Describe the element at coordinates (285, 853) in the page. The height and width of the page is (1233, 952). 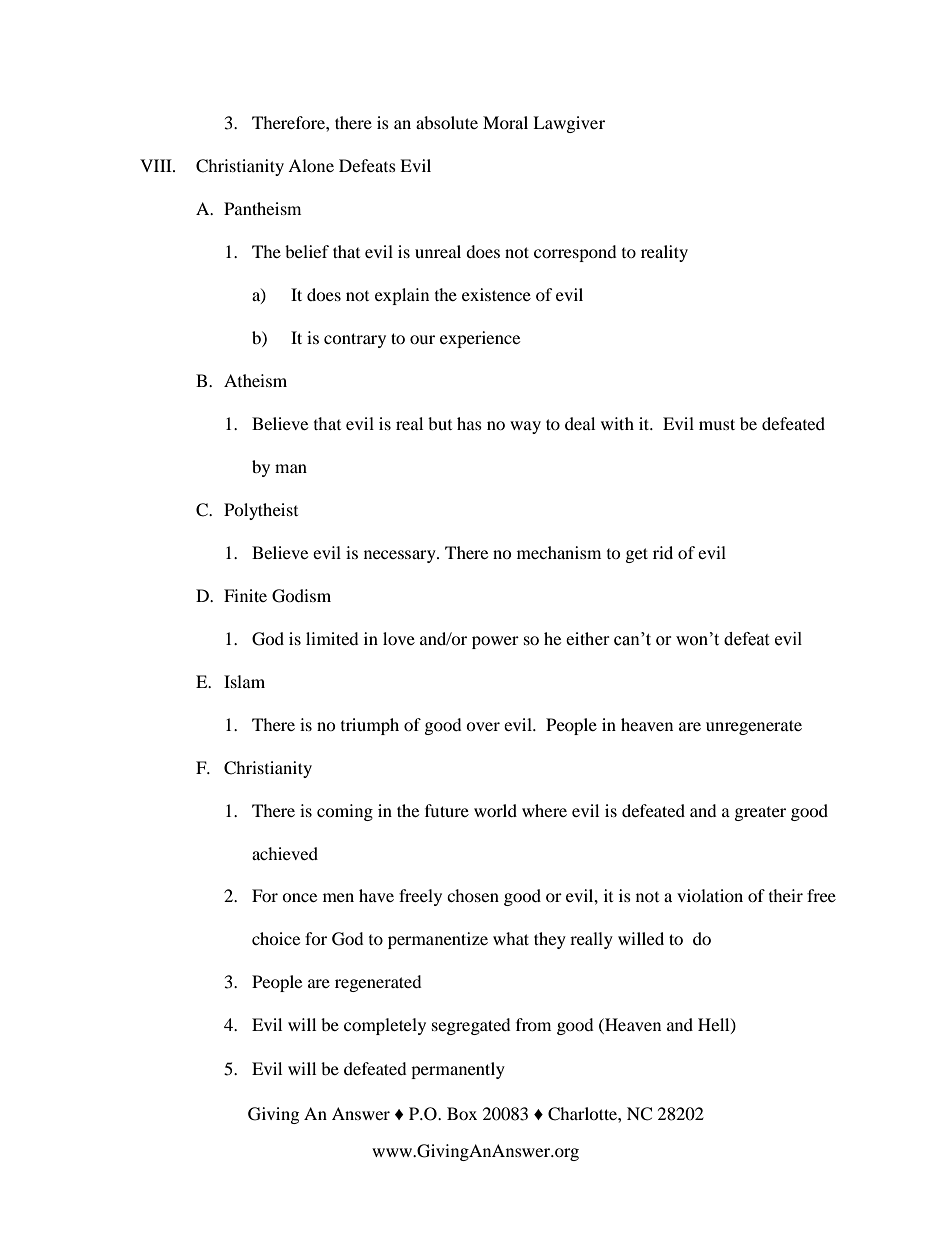
I see `achieved` at that location.
